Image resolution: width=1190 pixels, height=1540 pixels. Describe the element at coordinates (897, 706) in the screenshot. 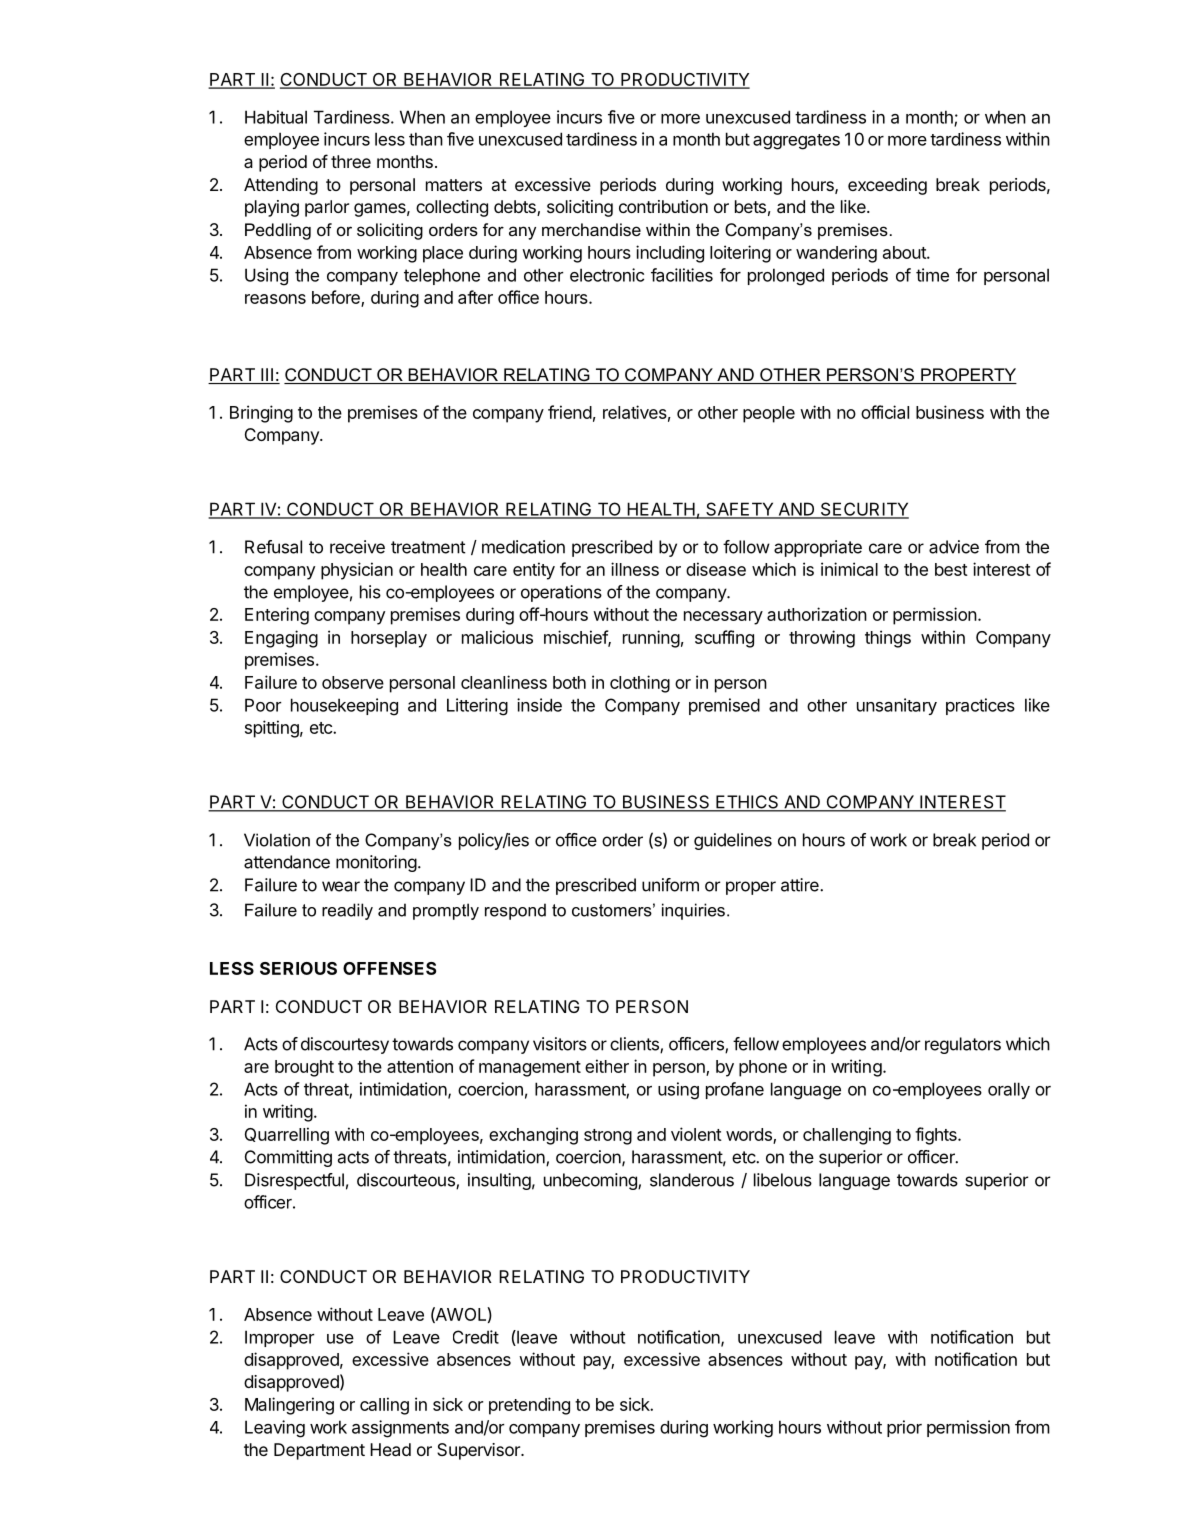

I see `unsanitary` at that location.
